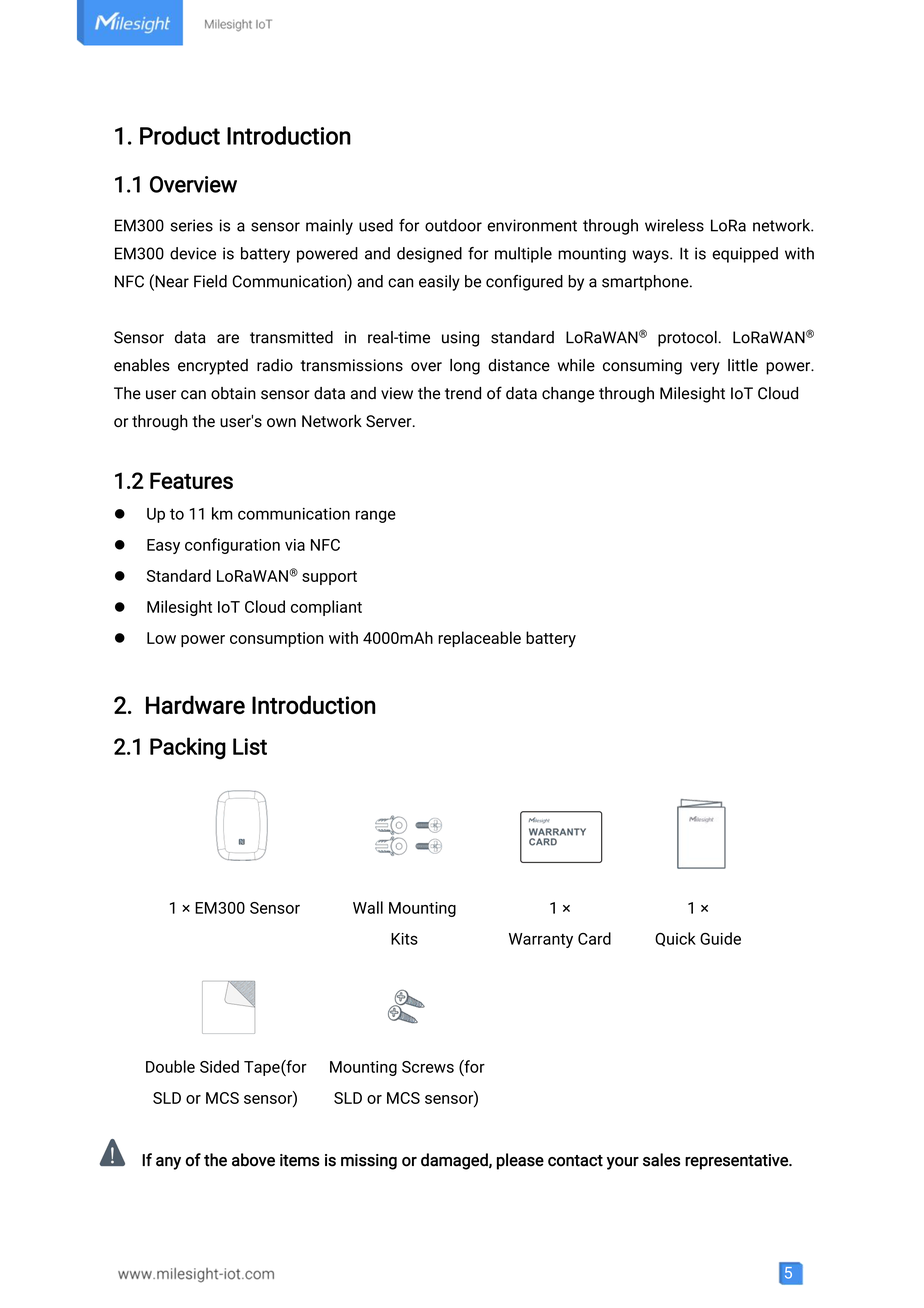  I want to click on outdoor, so click(453, 225).
